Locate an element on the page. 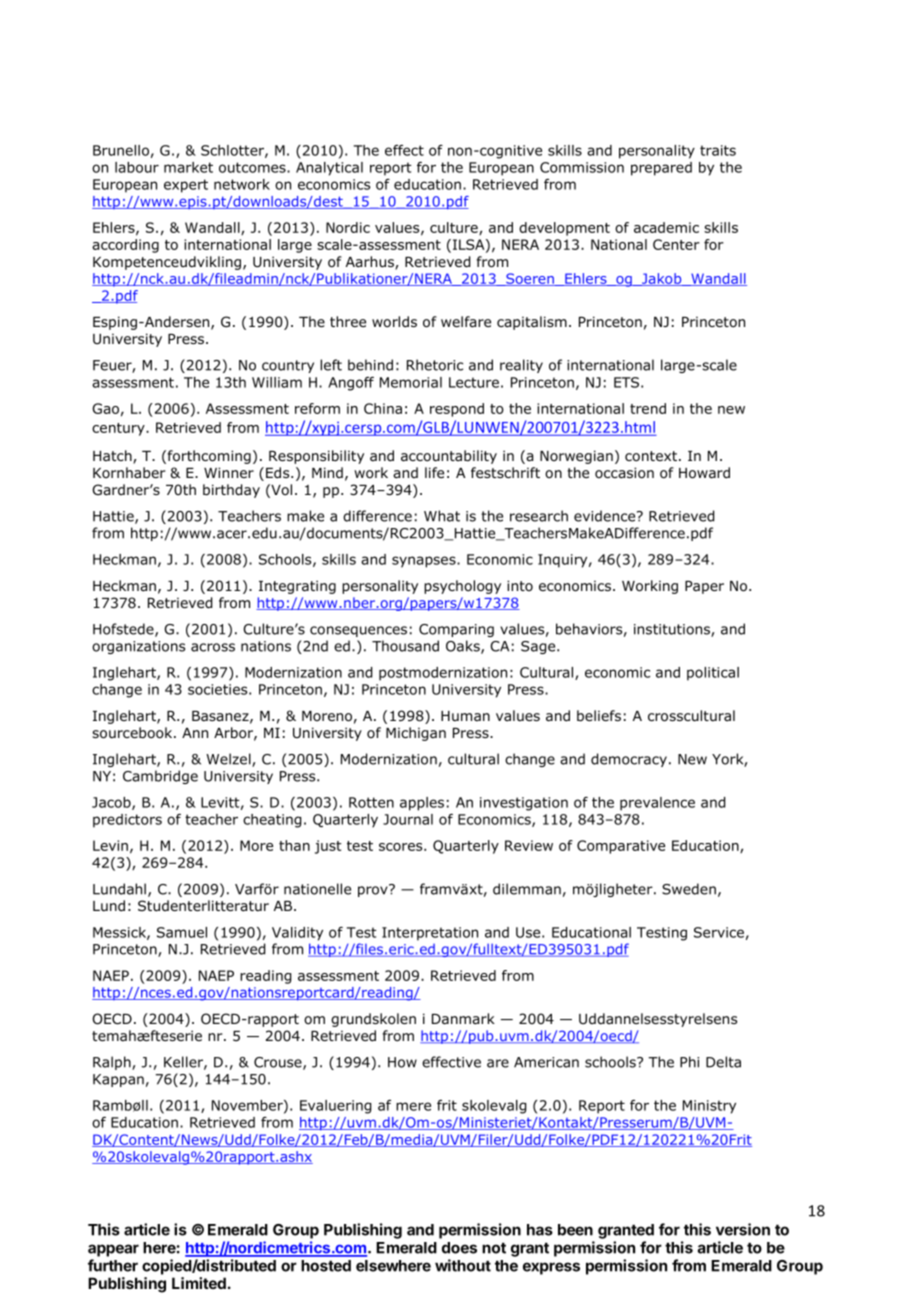 This page has height=1308, width=924. prepared is located at coordinates (661, 169).
